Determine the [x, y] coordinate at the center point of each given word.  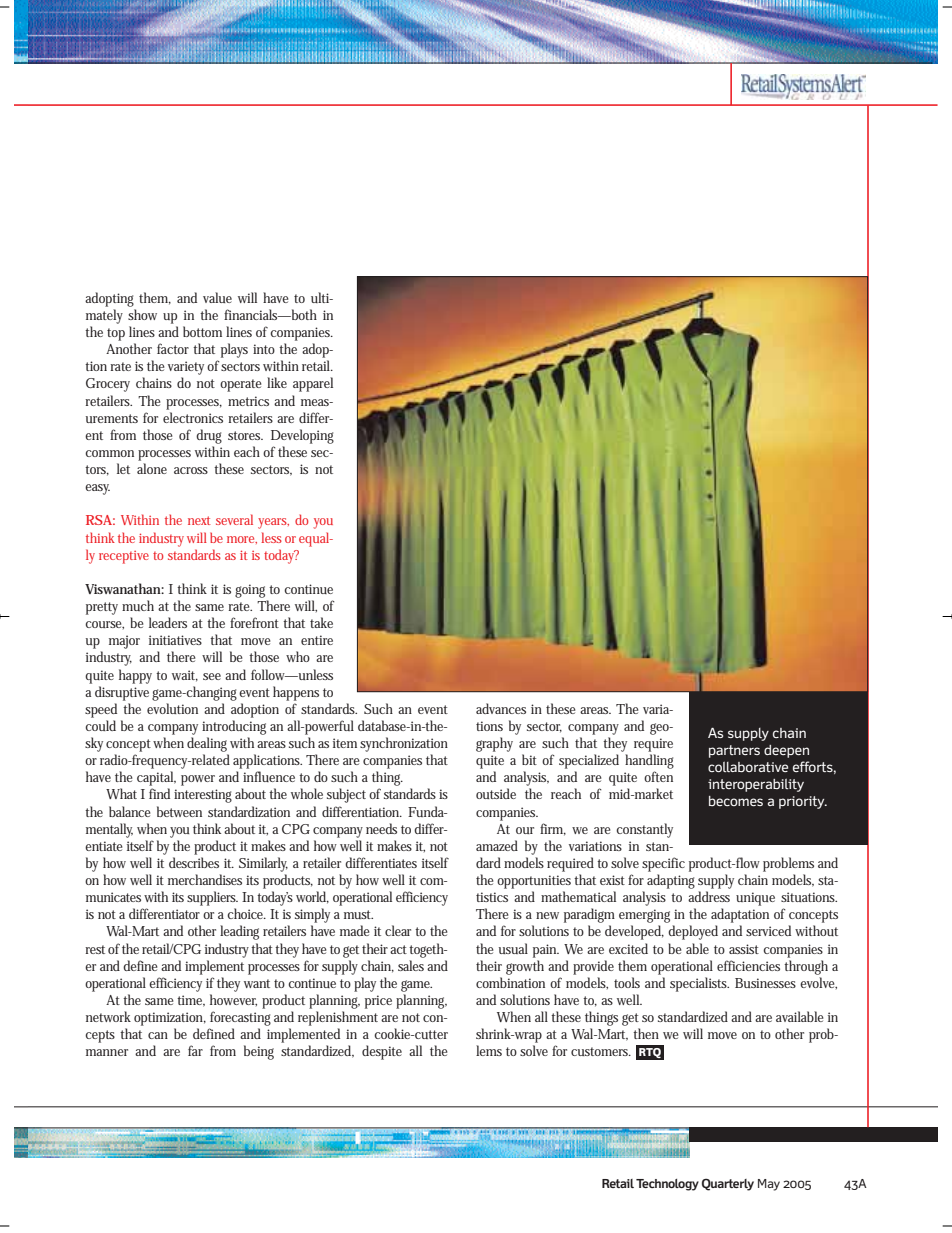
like [277, 382]
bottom [202, 331]
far [195, 1050]
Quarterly [728, 1184]
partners [734, 751]
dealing [207, 744]
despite [382, 1052]
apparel [313, 384]
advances [501, 708]
